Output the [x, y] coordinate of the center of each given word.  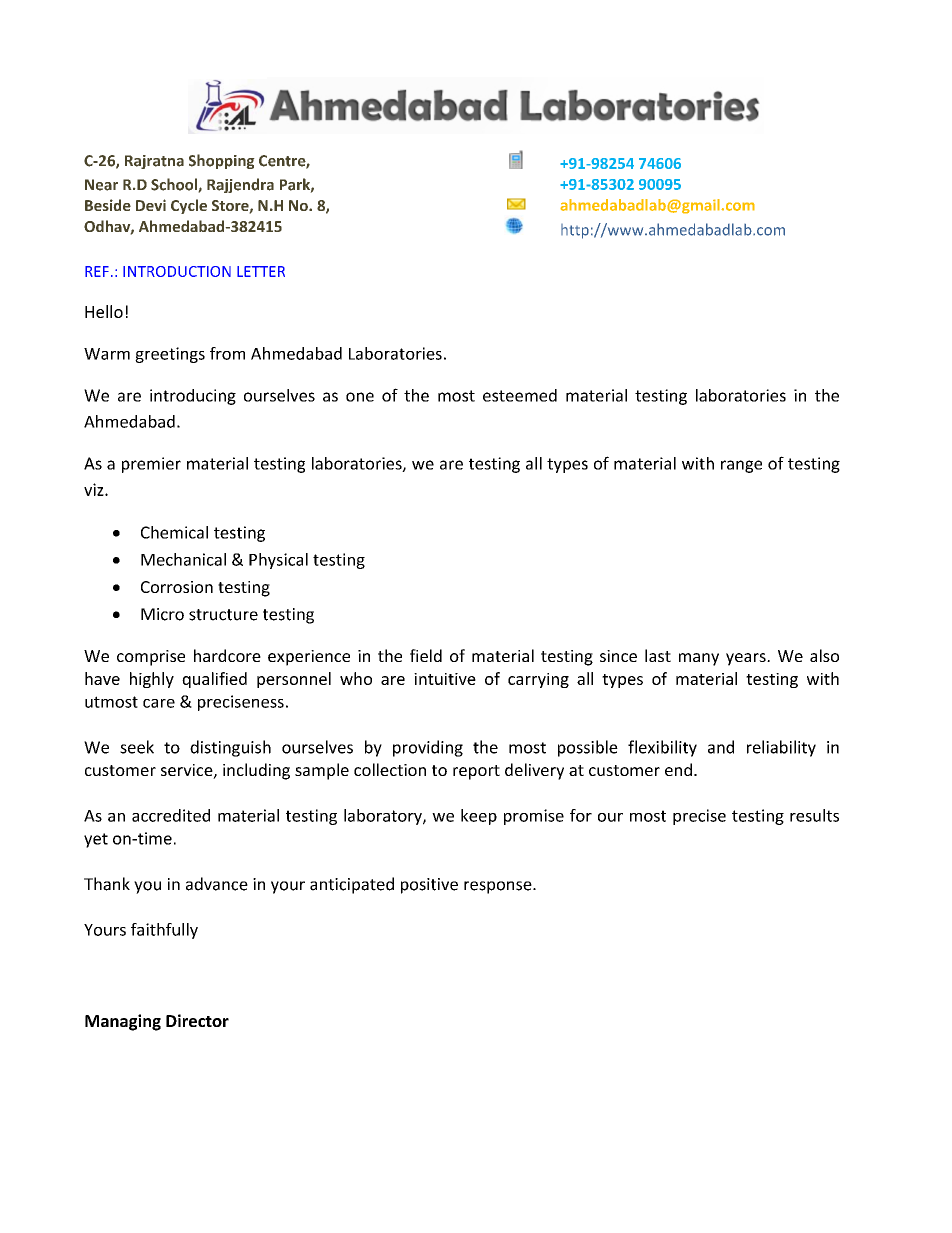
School [175, 185]
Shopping [222, 161]
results [814, 815]
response [499, 887]
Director [197, 1020]
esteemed [520, 395]
